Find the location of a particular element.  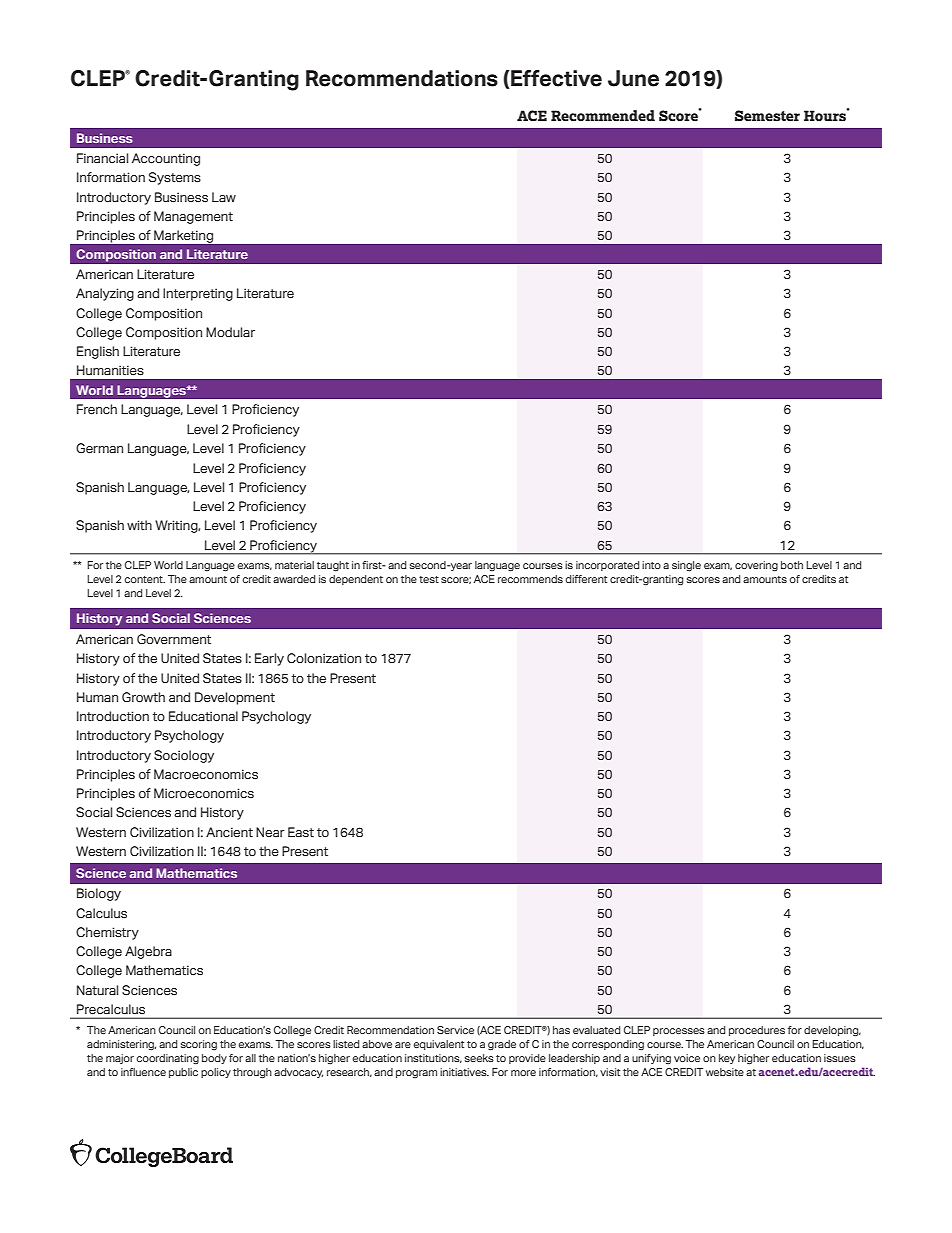

Accounting is located at coordinates (166, 159).
